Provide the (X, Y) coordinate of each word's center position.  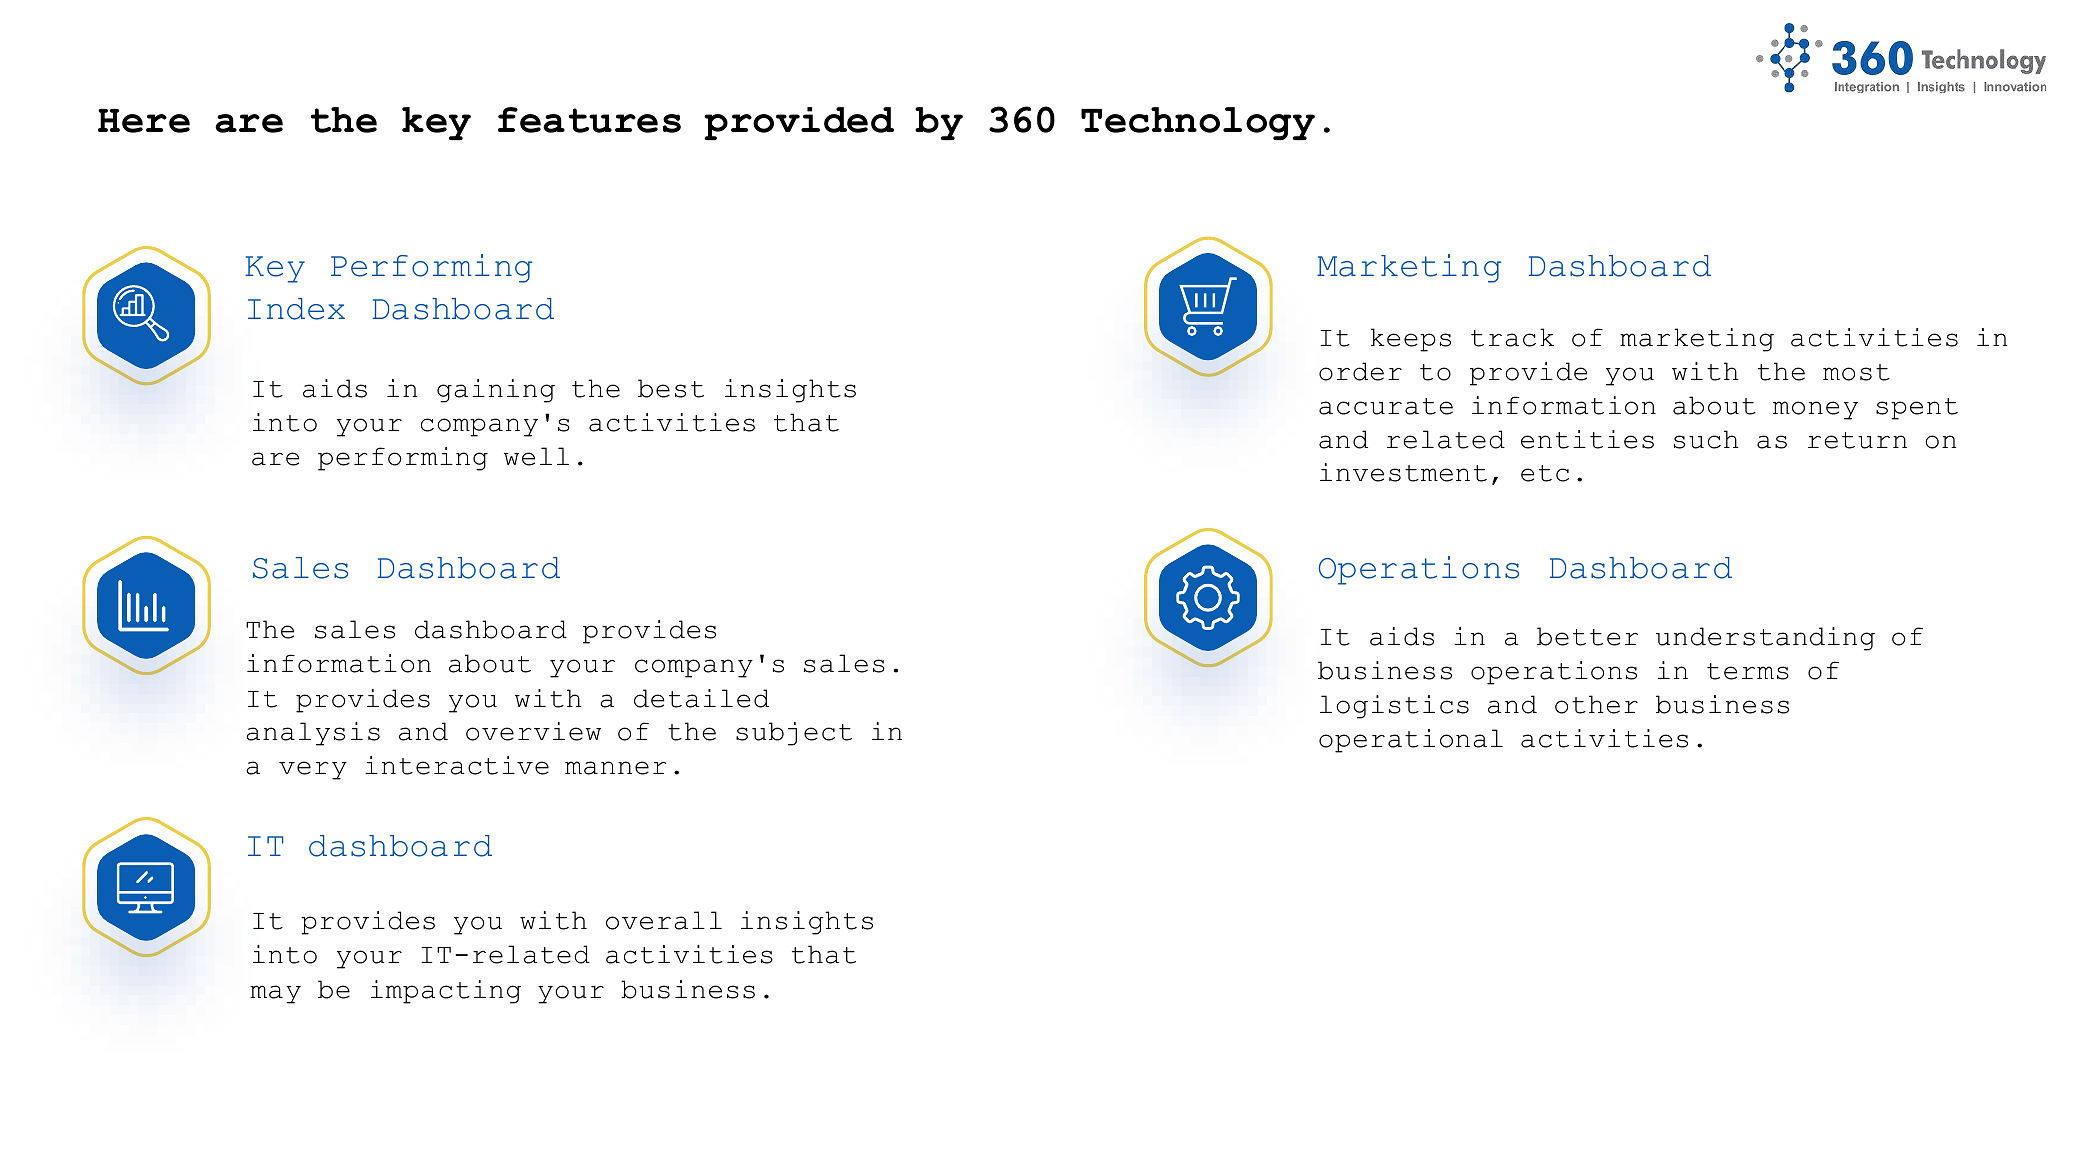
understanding (1765, 639)
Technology (1198, 123)
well (536, 456)
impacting (446, 992)
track (1512, 337)
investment (1403, 472)
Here (144, 121)
